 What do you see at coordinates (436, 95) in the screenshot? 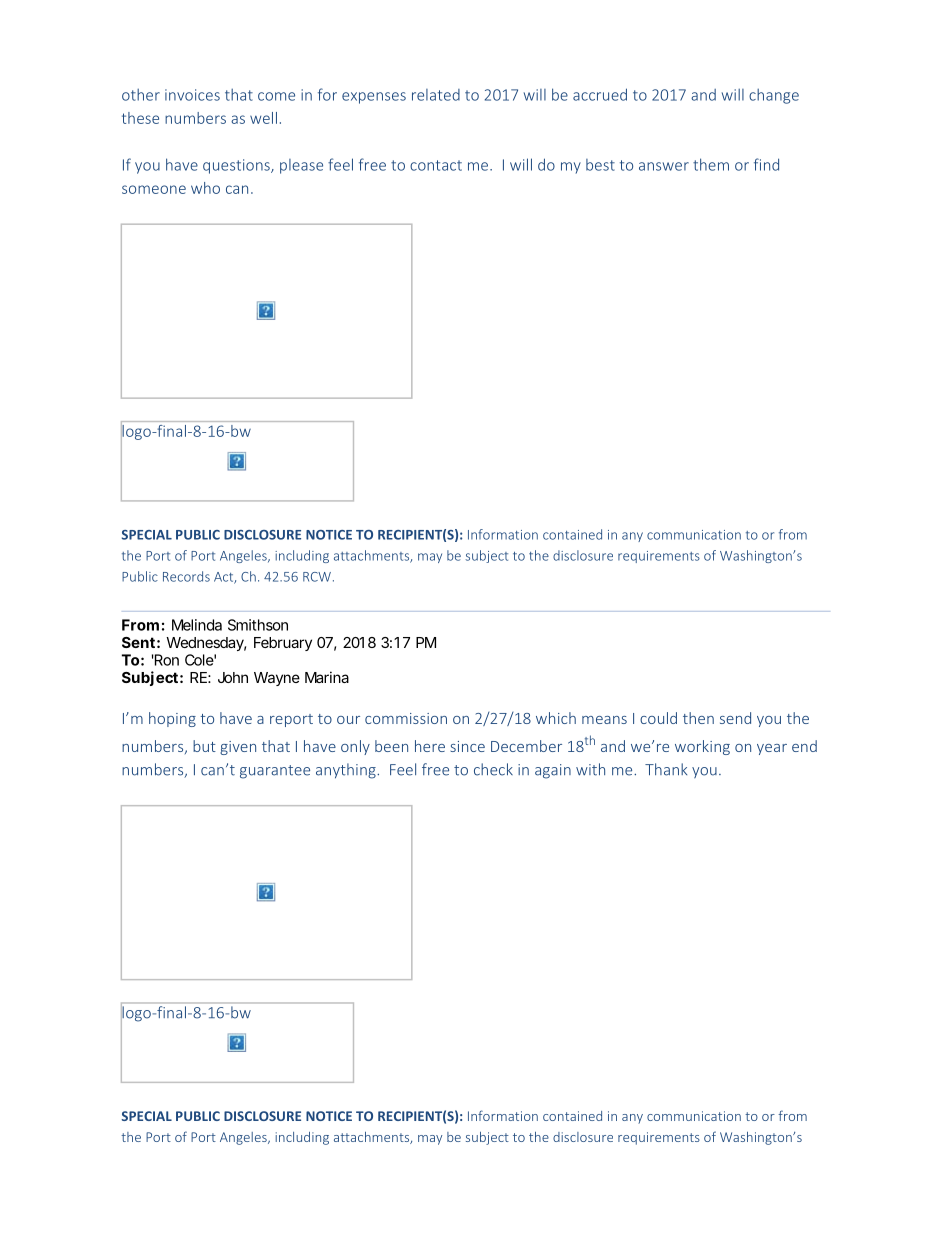
I see `related` at bounding box center [436, 95].
